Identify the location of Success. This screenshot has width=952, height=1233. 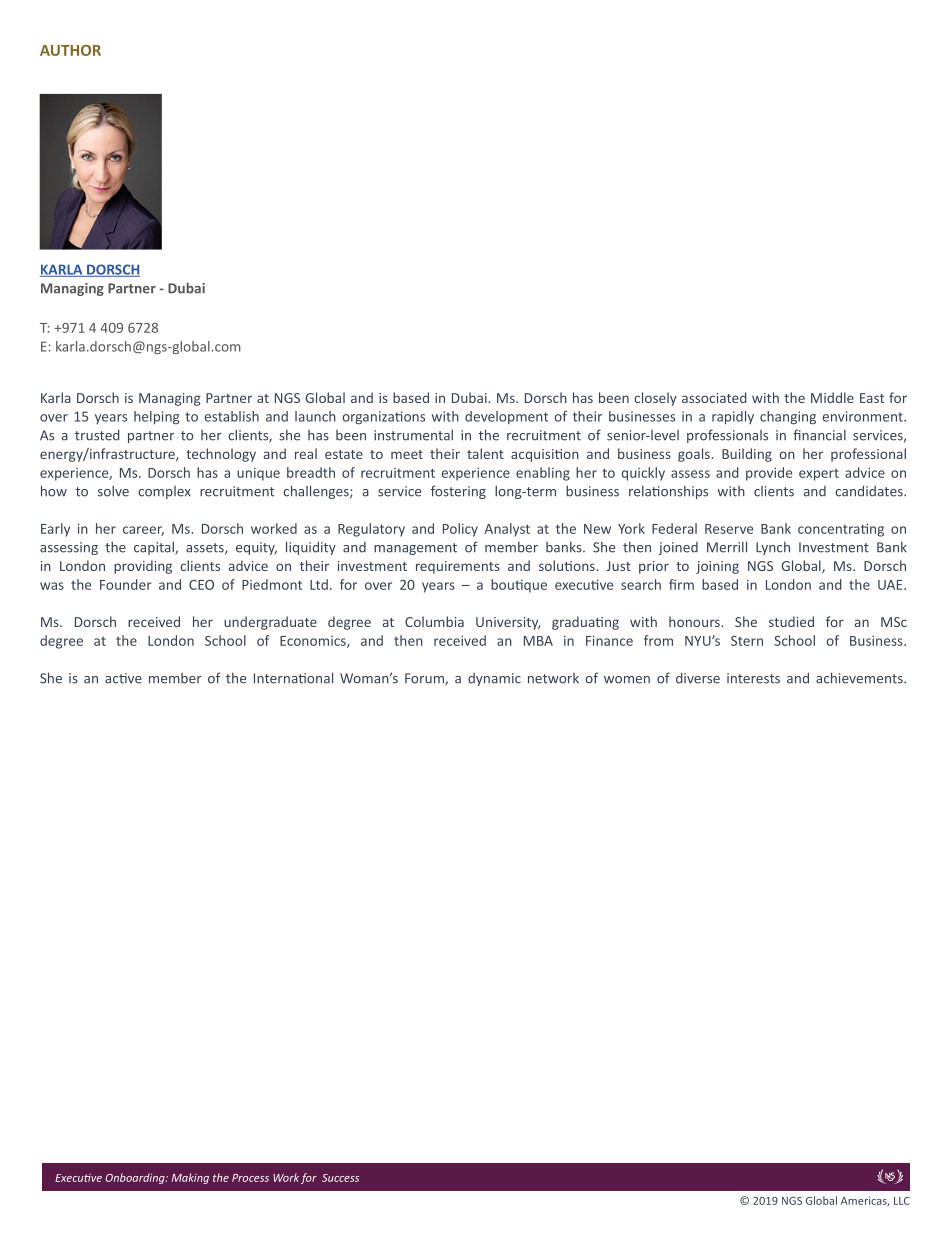
(340, 1178).
